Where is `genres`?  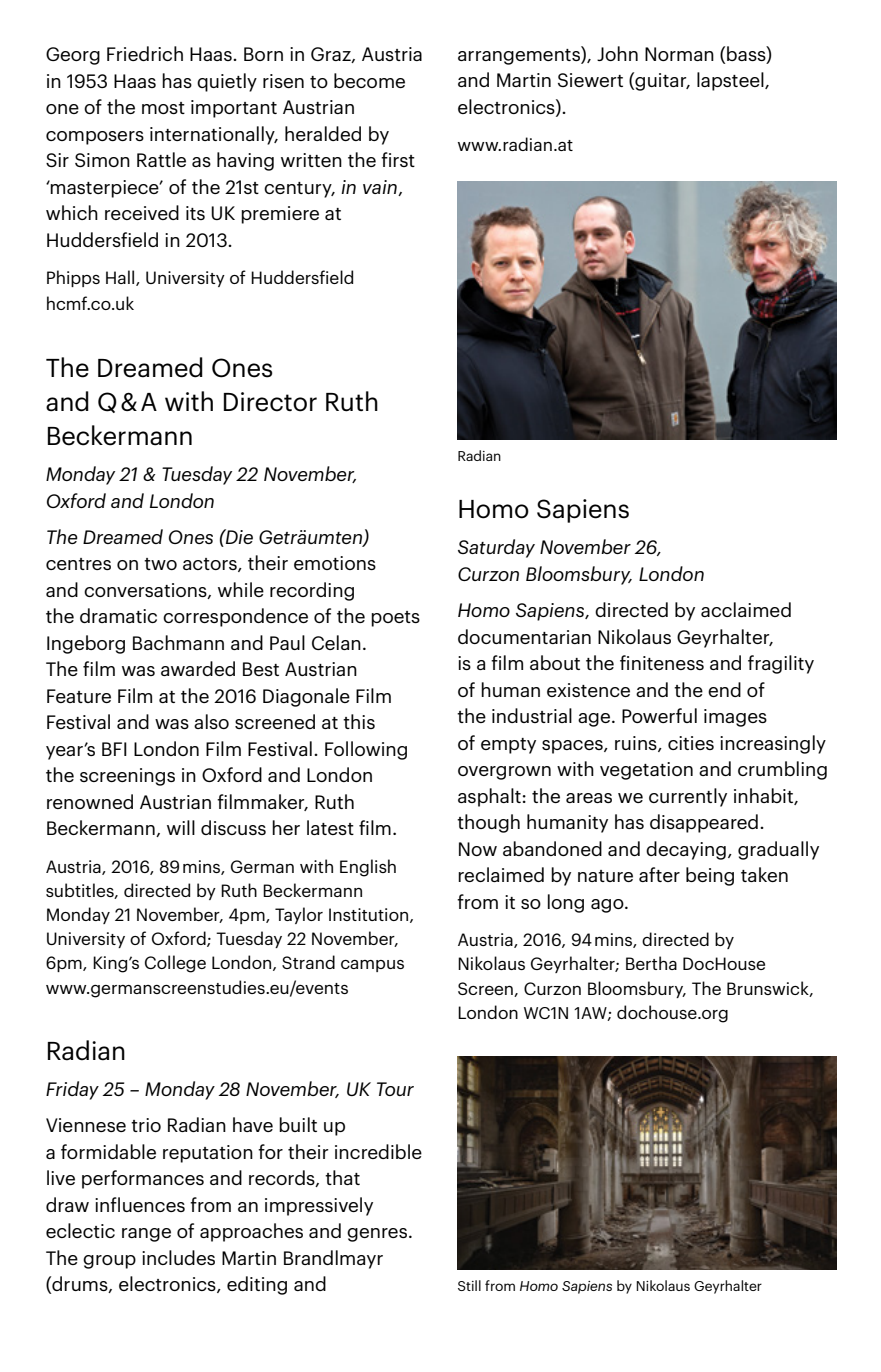 genres is located at coordinates (377, 1235).
